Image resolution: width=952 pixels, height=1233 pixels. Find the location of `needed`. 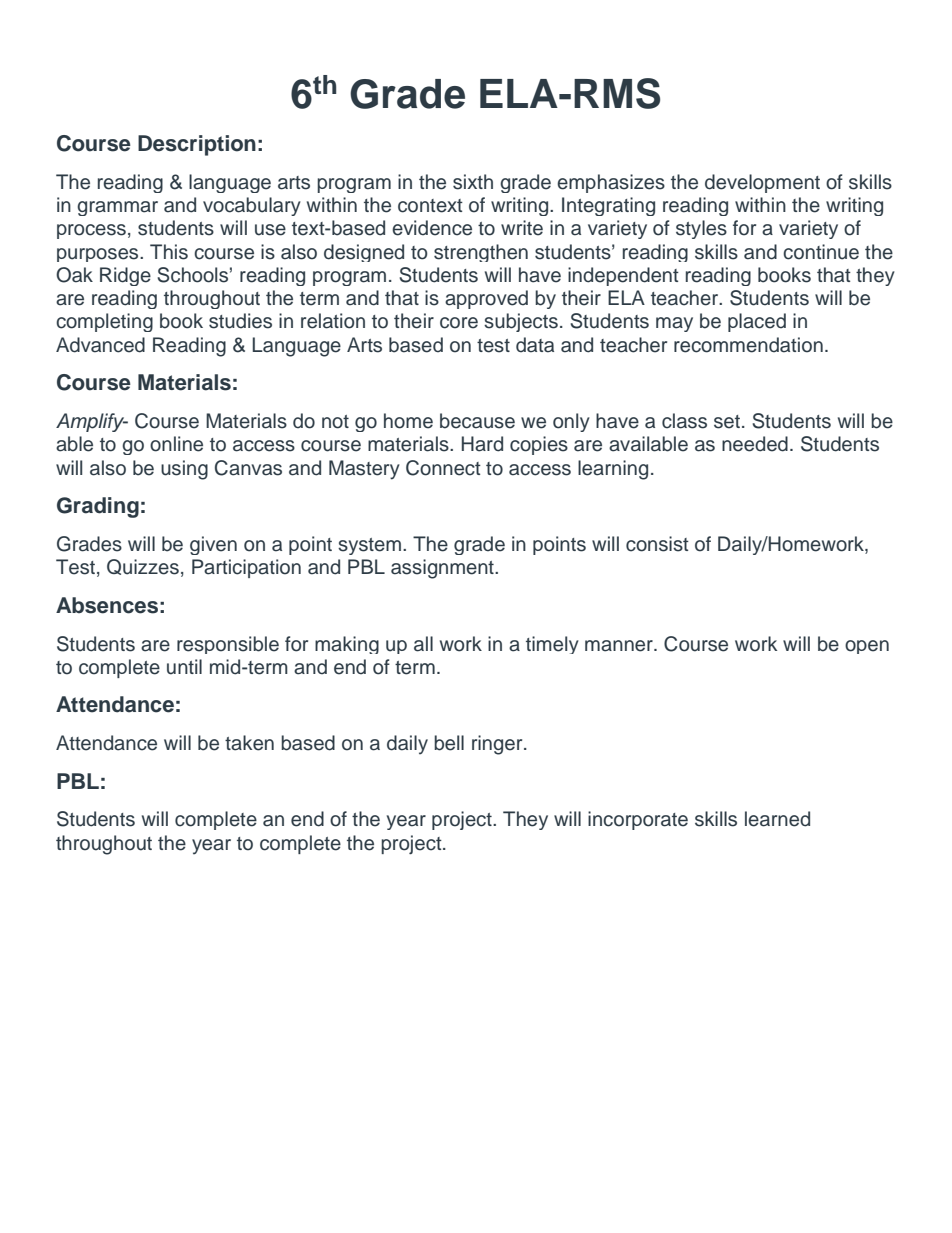

needed is located at coordinates (755, 444).
